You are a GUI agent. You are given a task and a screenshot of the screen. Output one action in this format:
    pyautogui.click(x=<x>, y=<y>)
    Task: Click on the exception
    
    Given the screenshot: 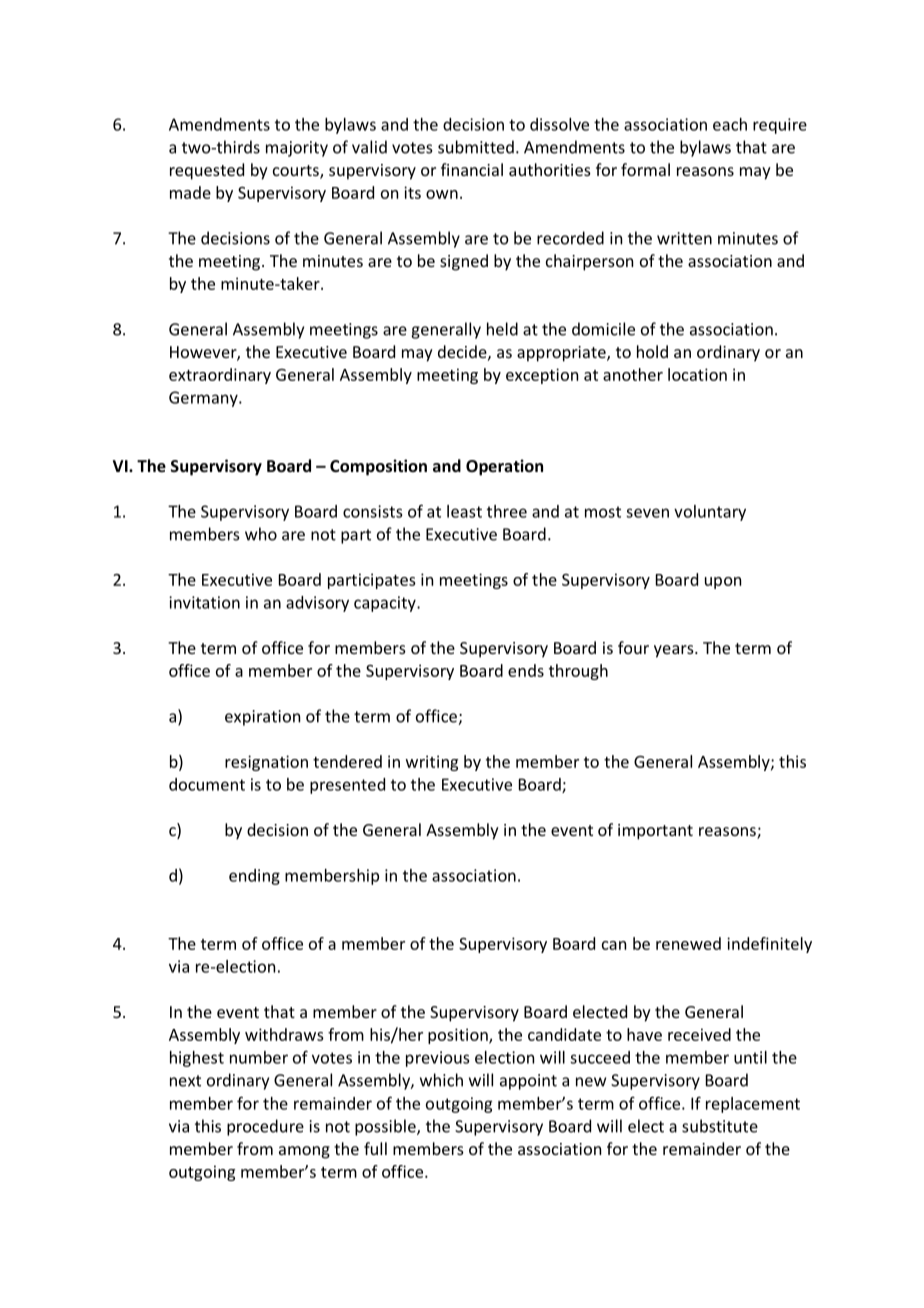 What is the action you would take?
    pyautogui.click(x=542, y=376)
